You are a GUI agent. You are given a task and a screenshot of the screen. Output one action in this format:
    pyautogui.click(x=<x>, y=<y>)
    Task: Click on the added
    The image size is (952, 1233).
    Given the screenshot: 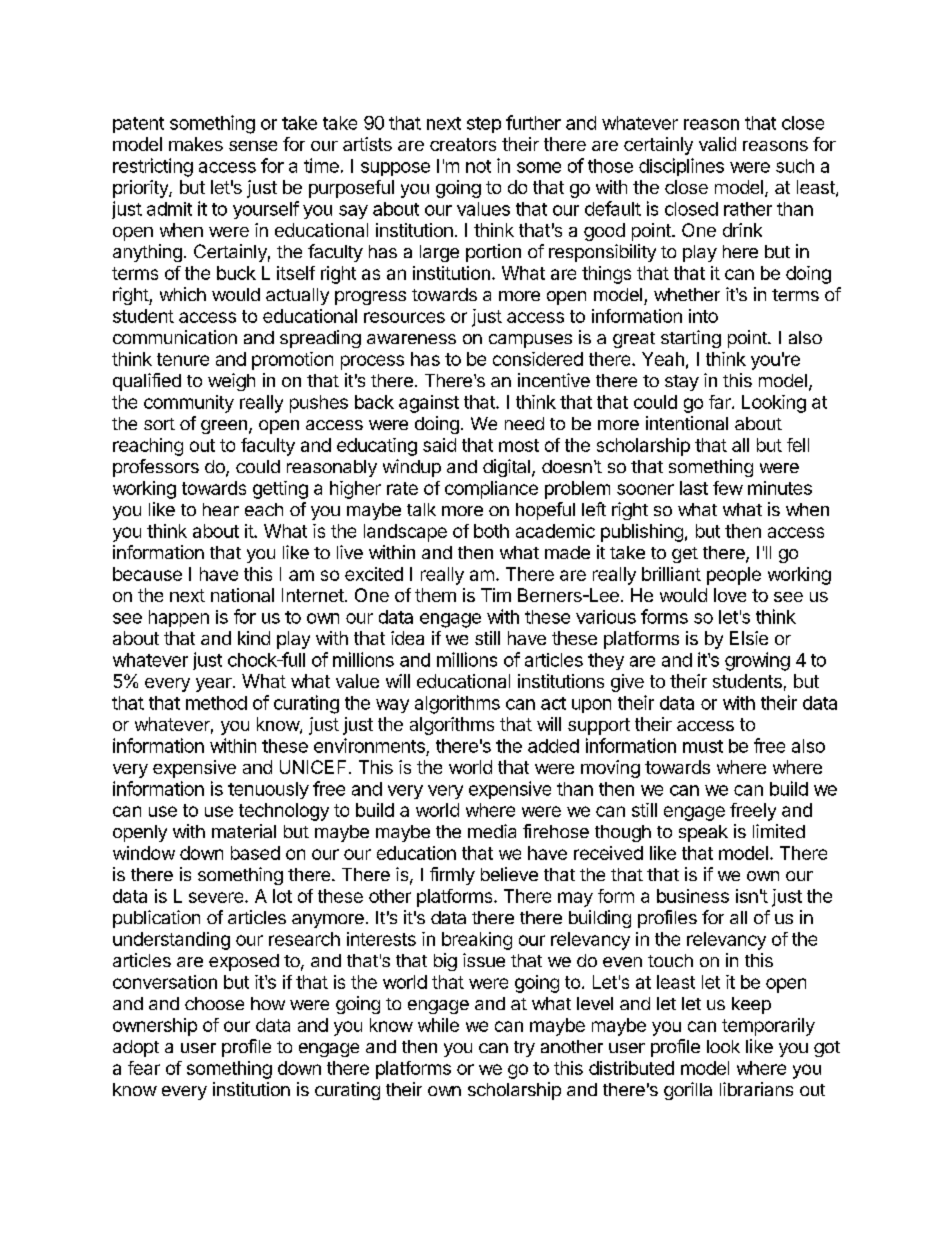 What is the action you would take?
    pyautogui.click(x=553, y=746)
